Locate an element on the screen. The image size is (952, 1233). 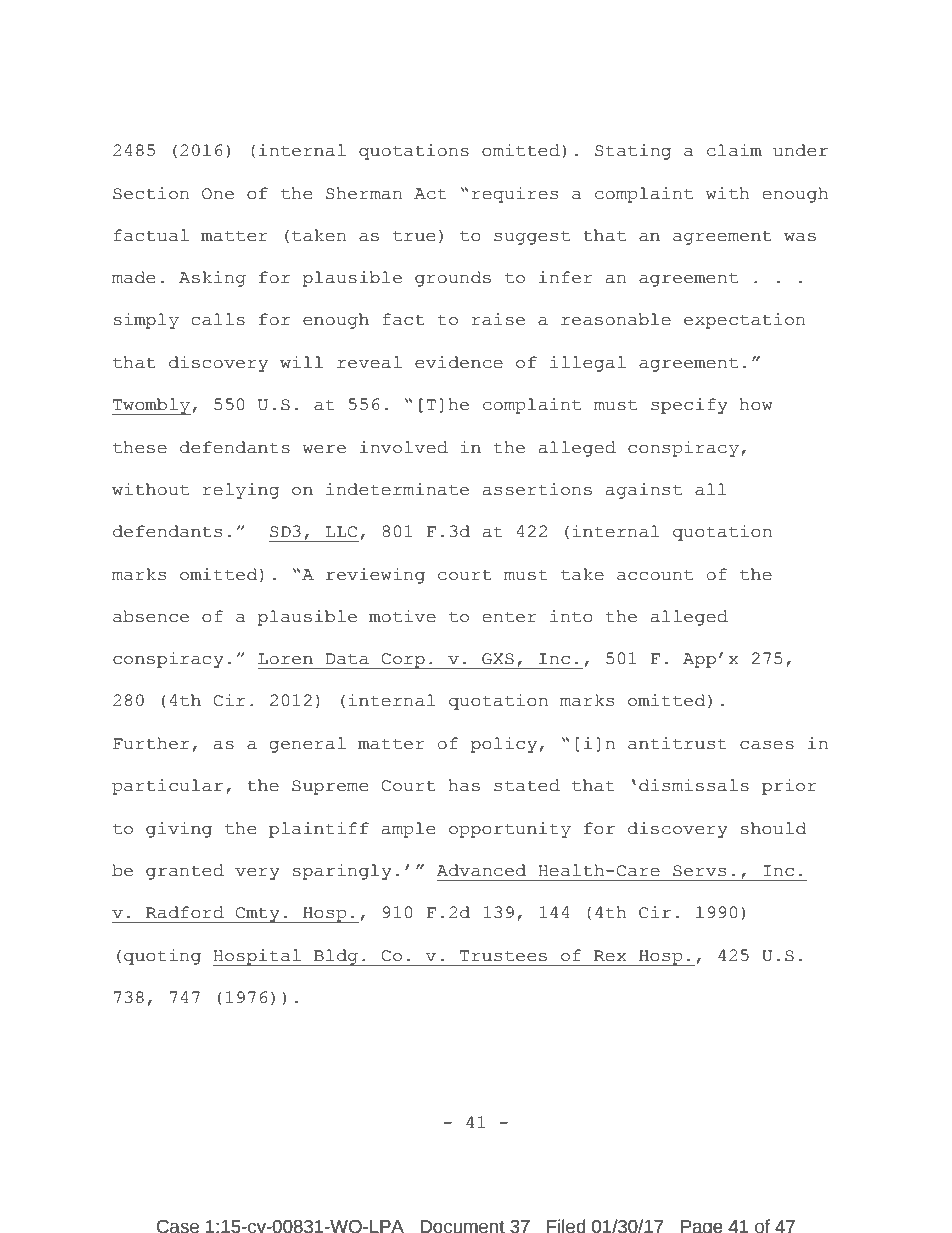
Page is located at coordinates (702, 1226).
